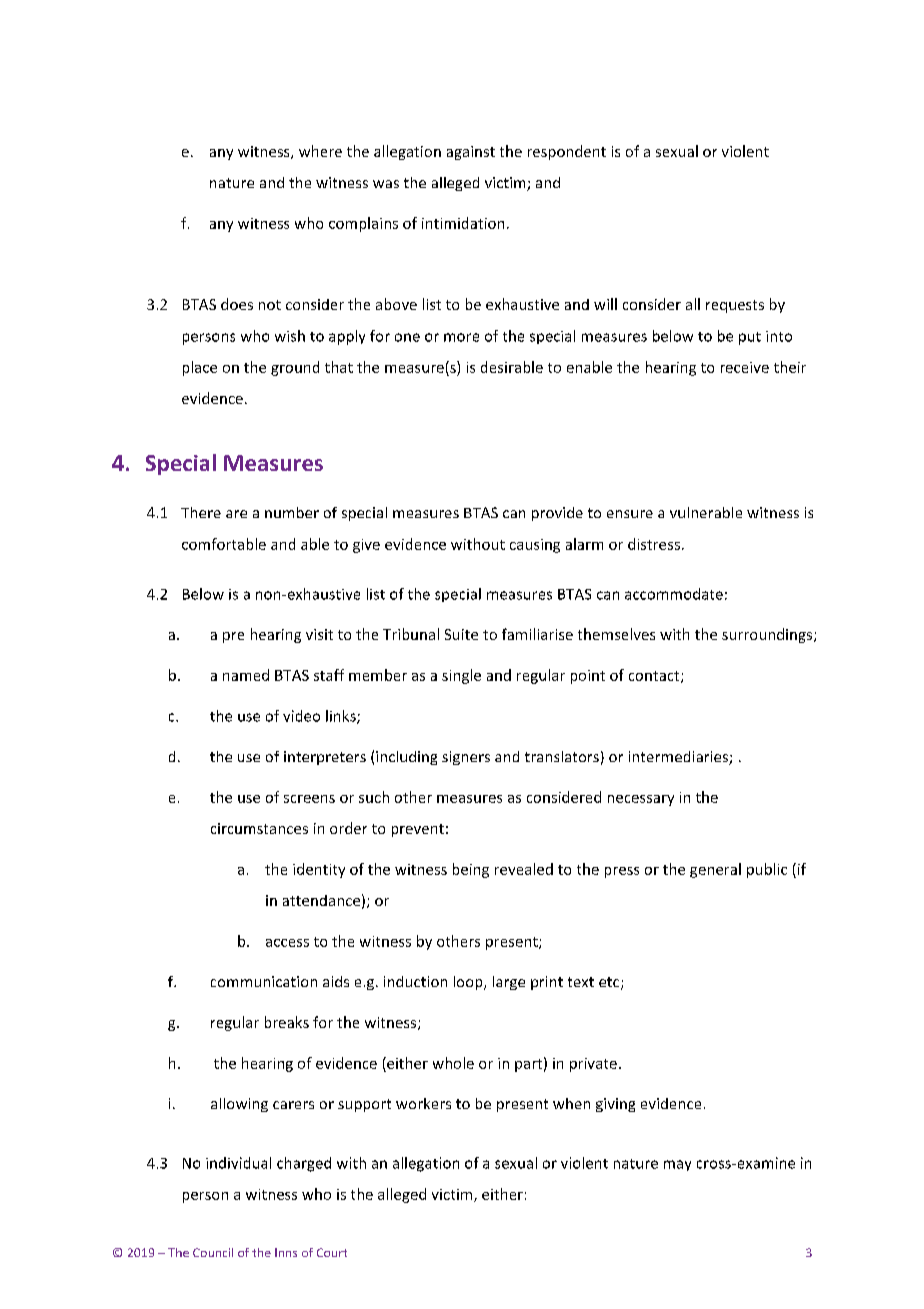 The width and height of the screenshot is (924, 1309). I want to click on ground, so click(295, 368).
